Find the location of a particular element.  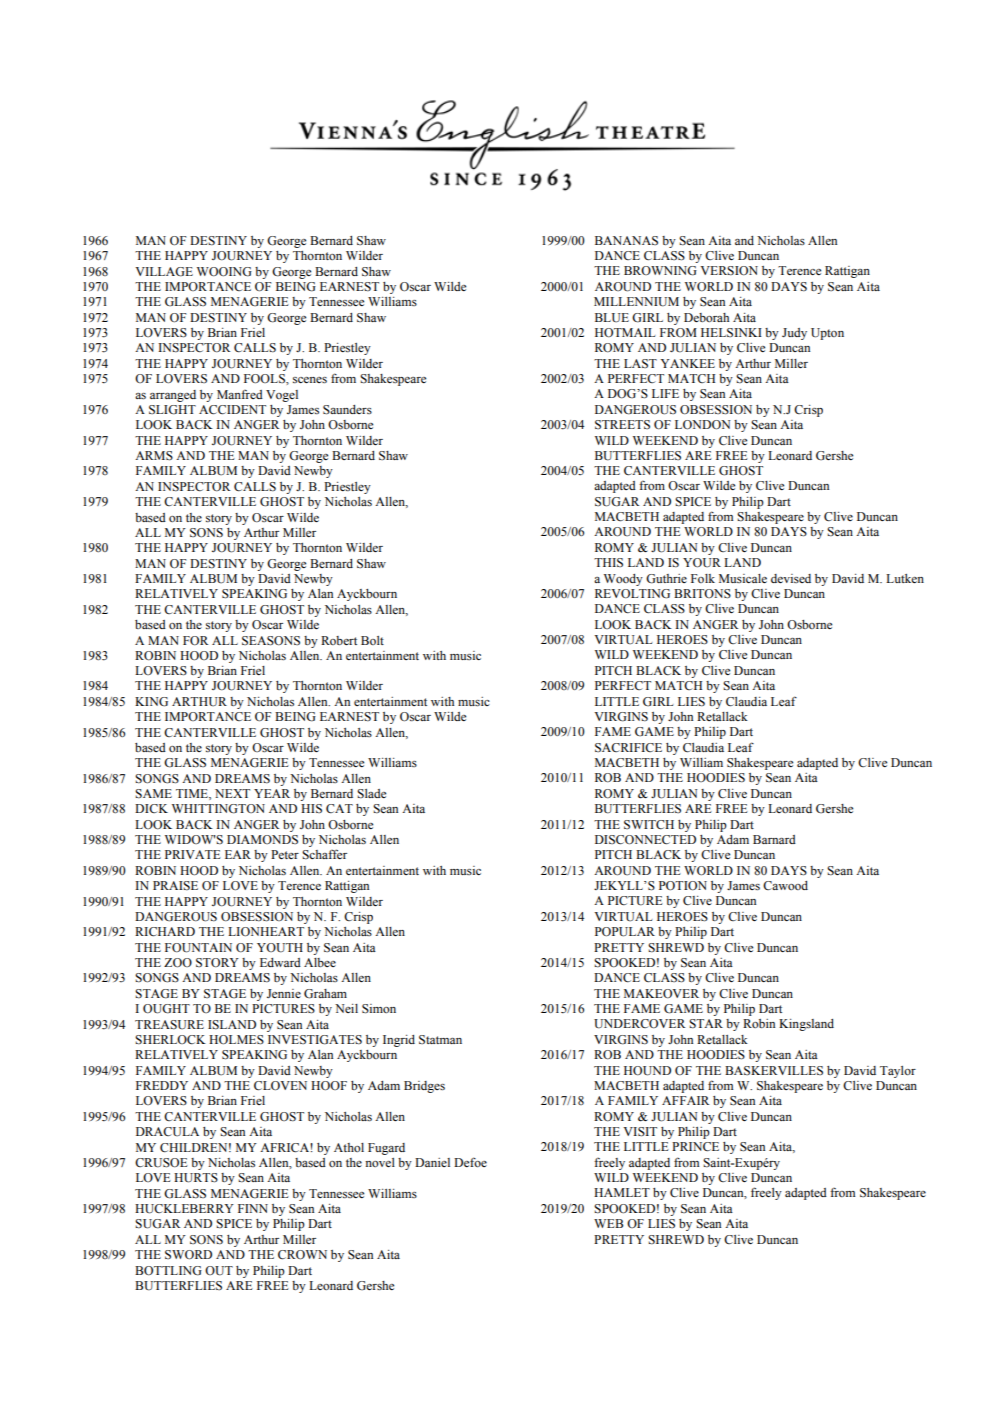

WOOING is located at coordinates (224, 272).
